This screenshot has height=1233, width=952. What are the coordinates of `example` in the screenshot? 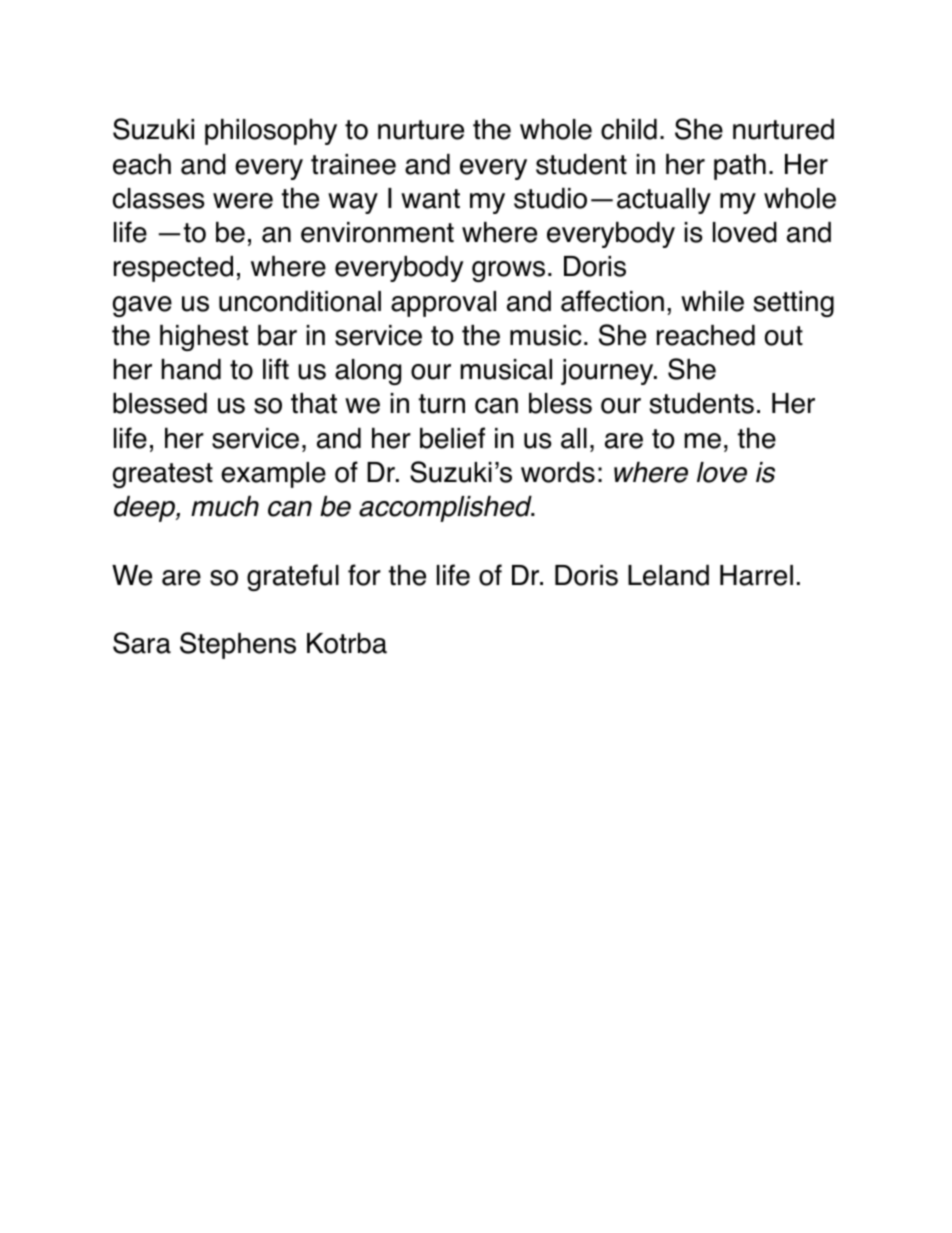 It's located at (273, 475).
